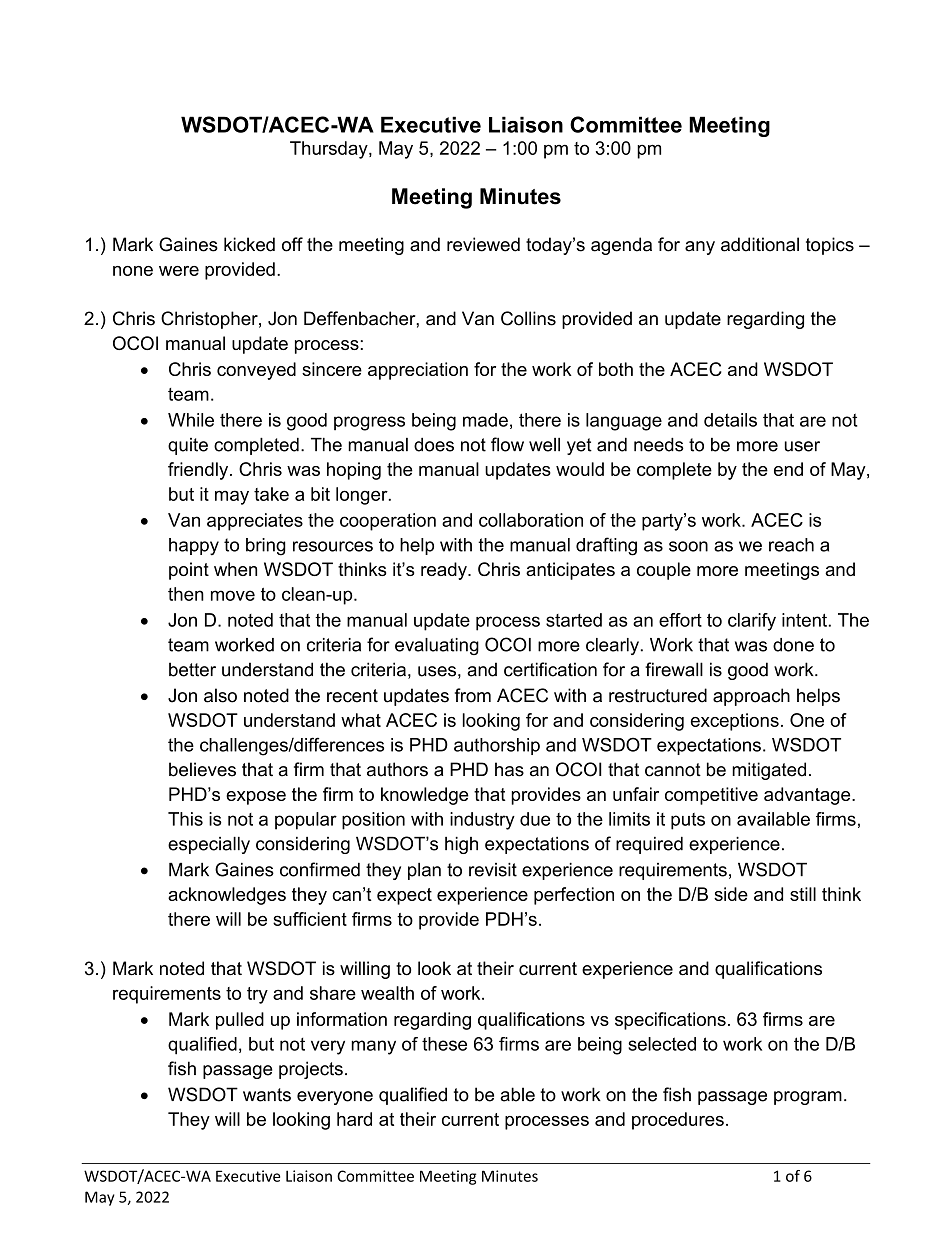  What do you see at coordinates (483, 244) in the screenshot?
I see `reviewed` at bounding box center [483, 244].
